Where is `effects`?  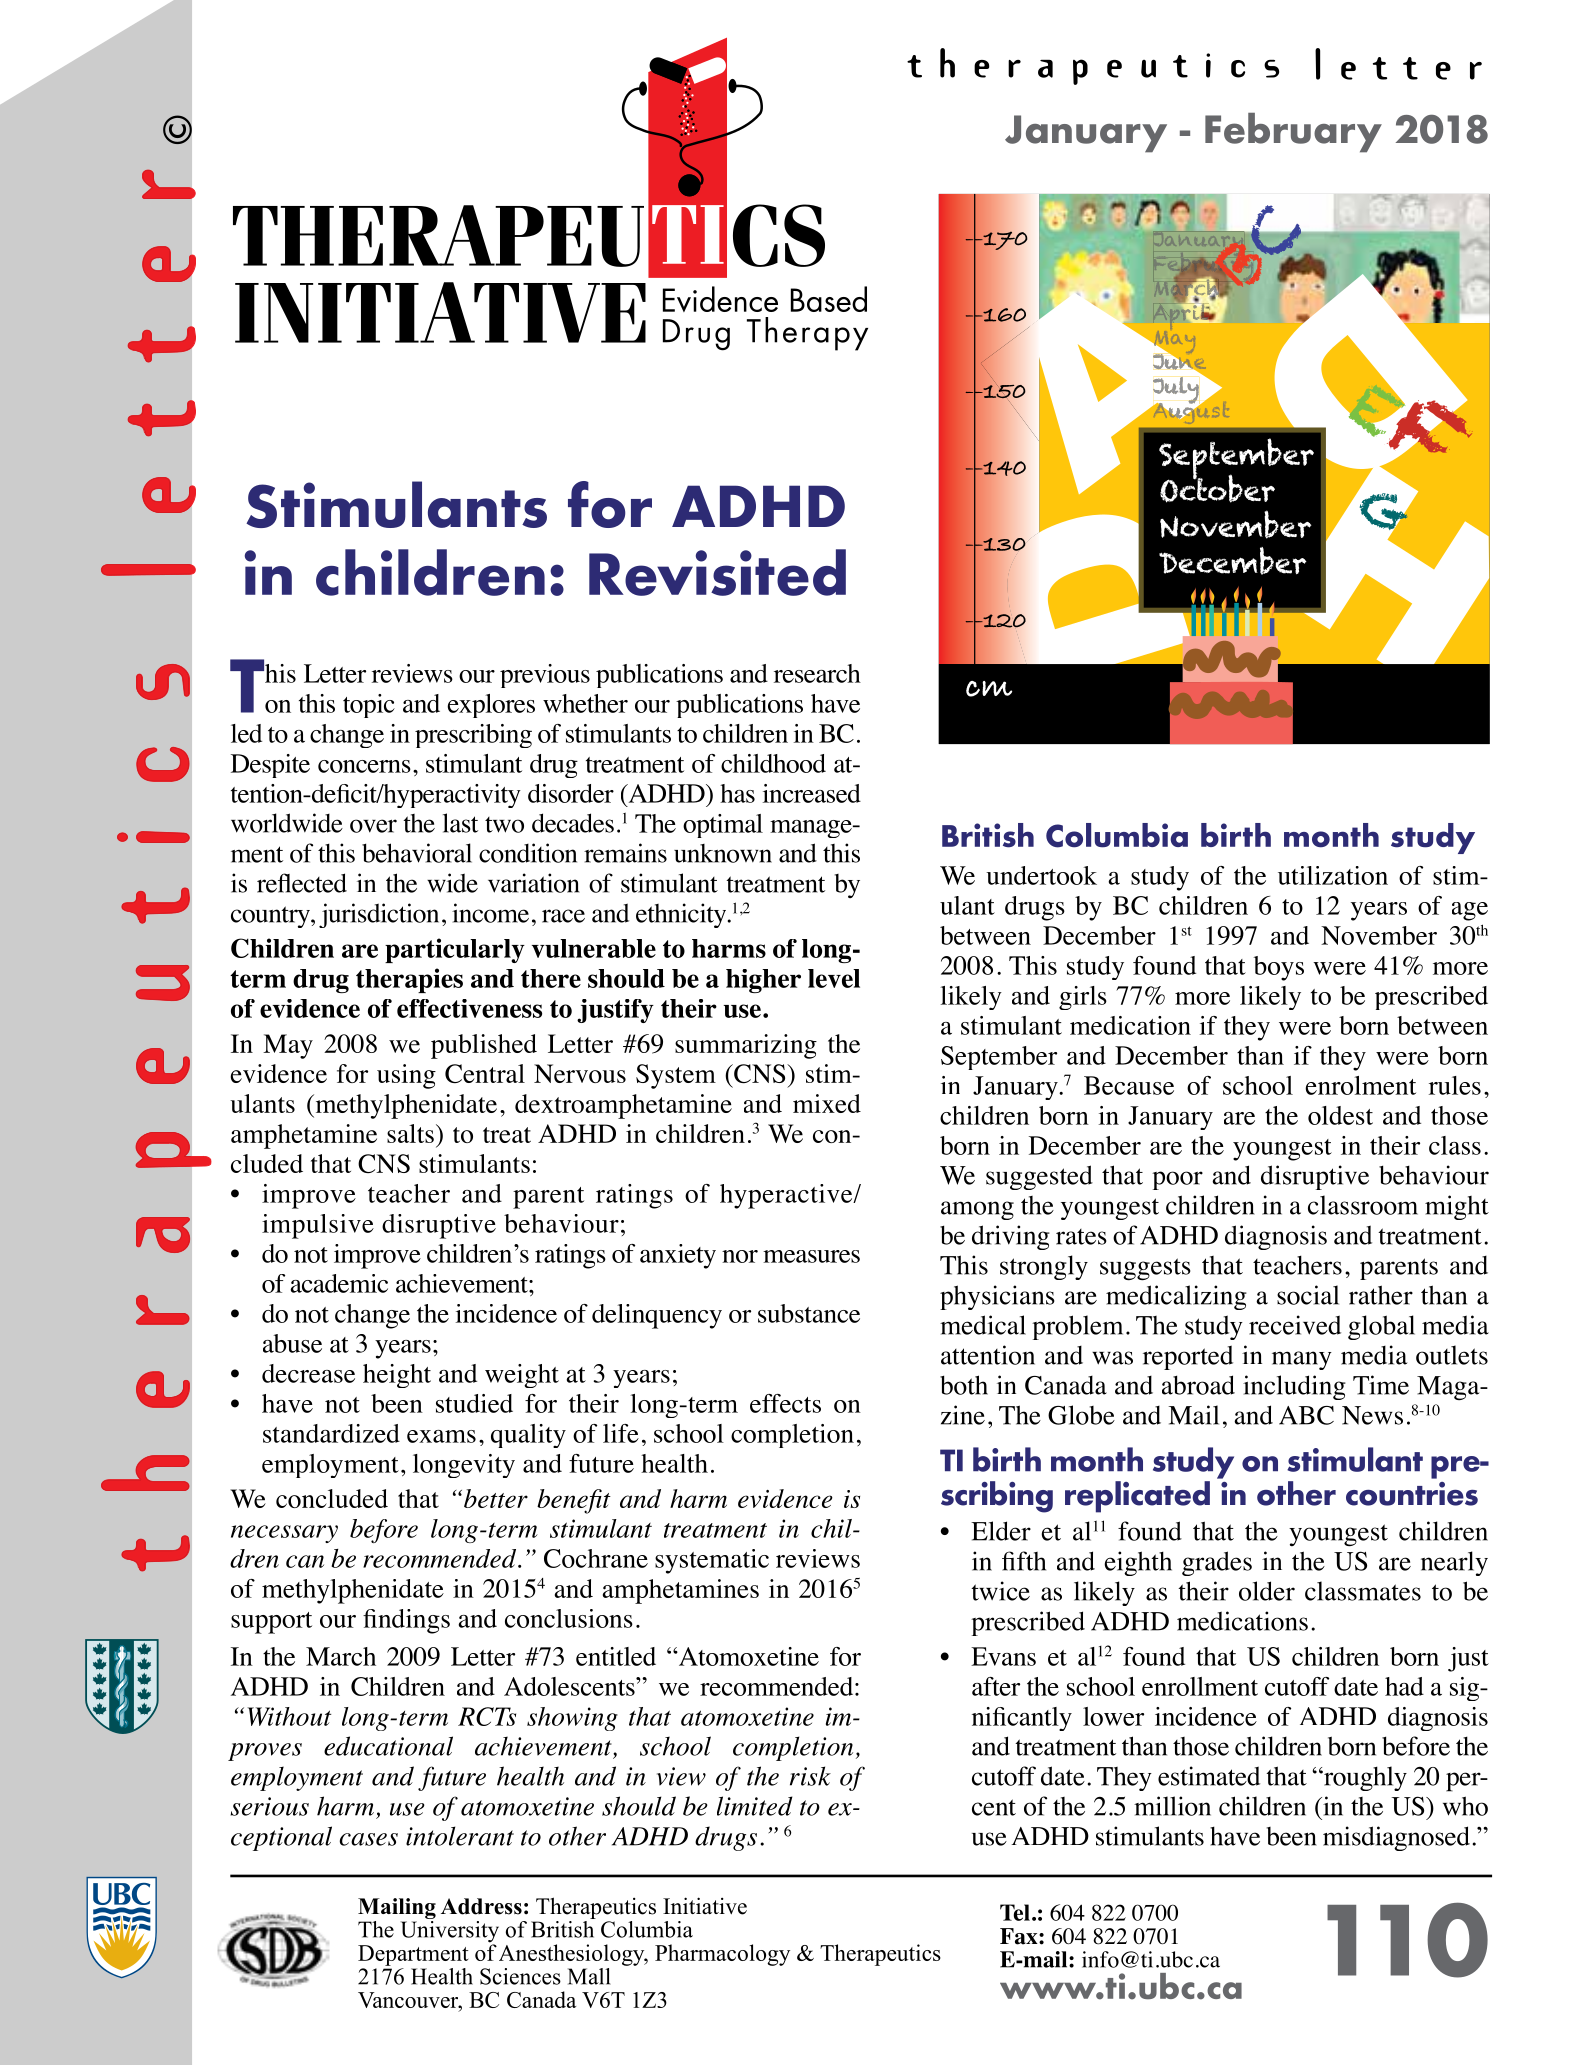 effects is located at coordinates (785, 1403).
